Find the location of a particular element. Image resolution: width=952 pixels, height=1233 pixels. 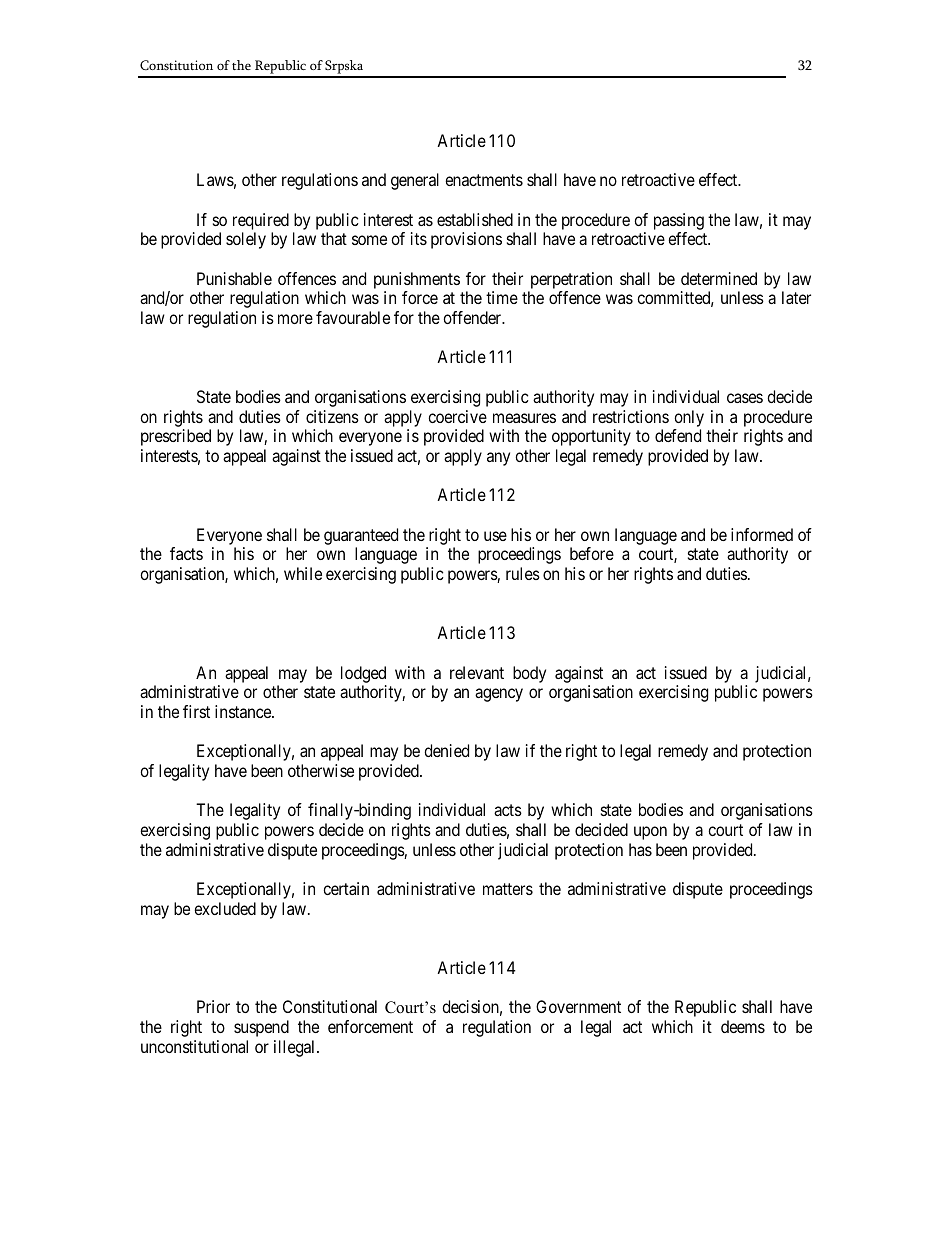

required is located at coordinates (261, 221).
